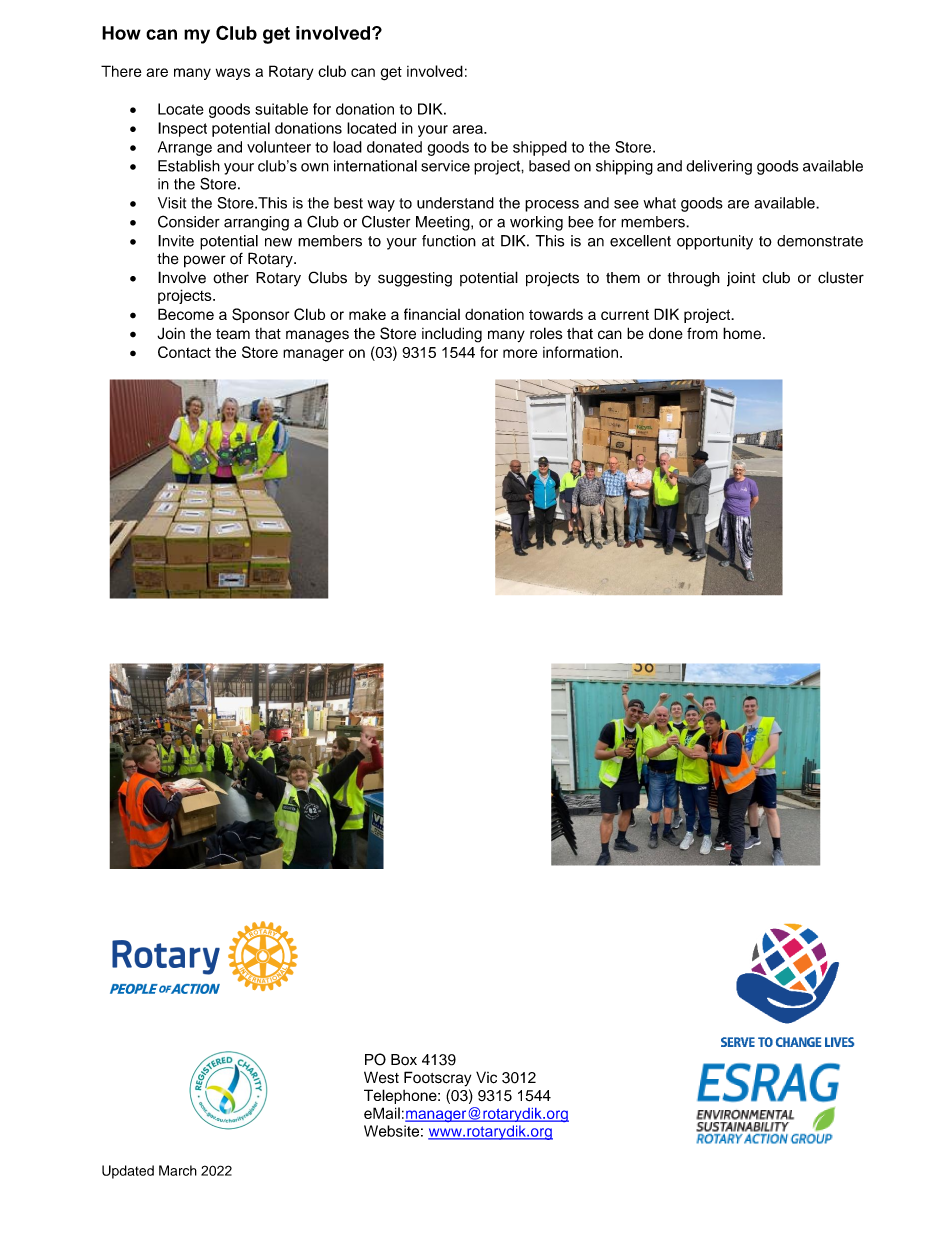 The height and width of the image is (1233, 952). What do you see at coordinates (178, 1170) in the image?
I see `March` at bounding box center [178, 1170].
